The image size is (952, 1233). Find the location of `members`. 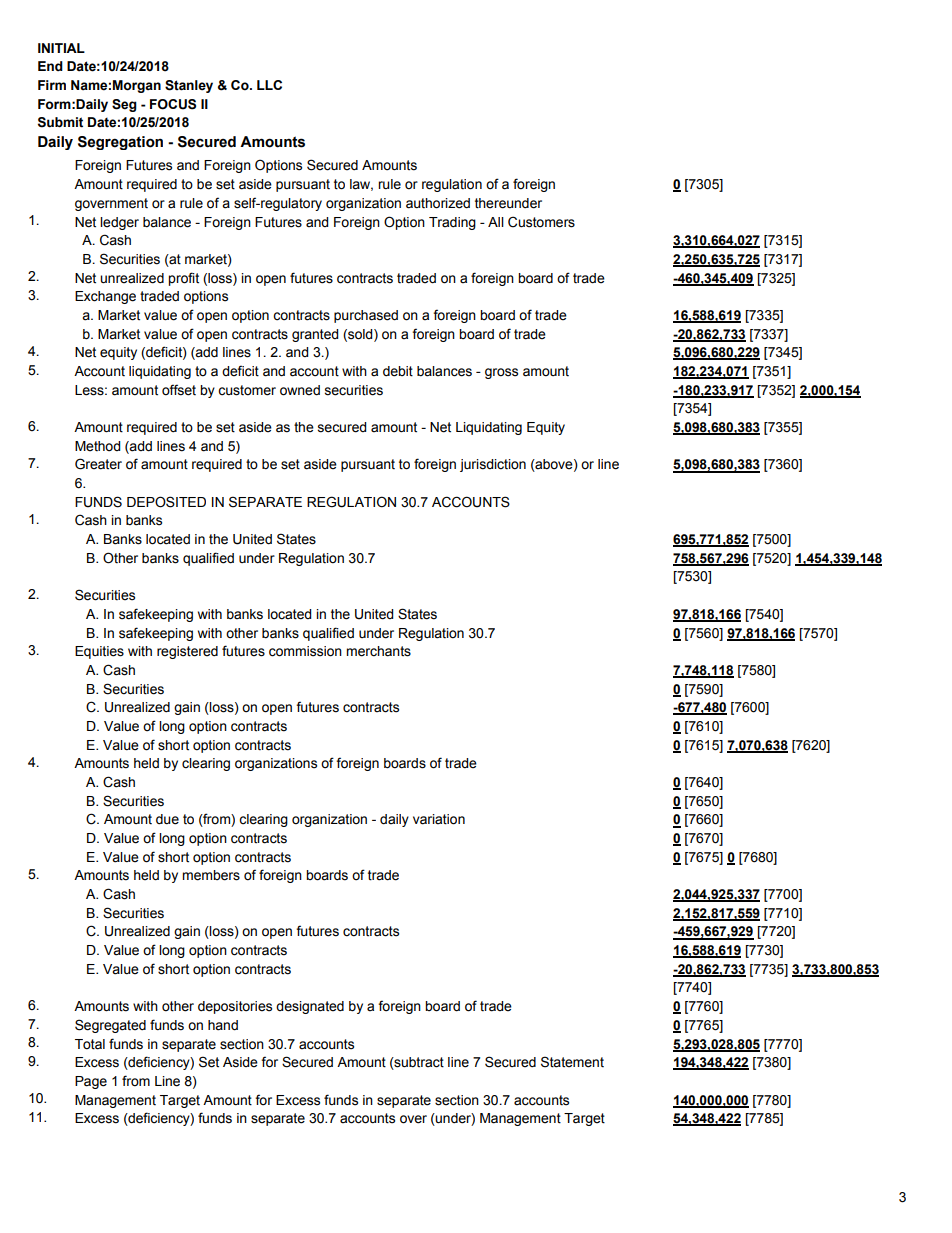

members is located at coordinates (211, 875).
